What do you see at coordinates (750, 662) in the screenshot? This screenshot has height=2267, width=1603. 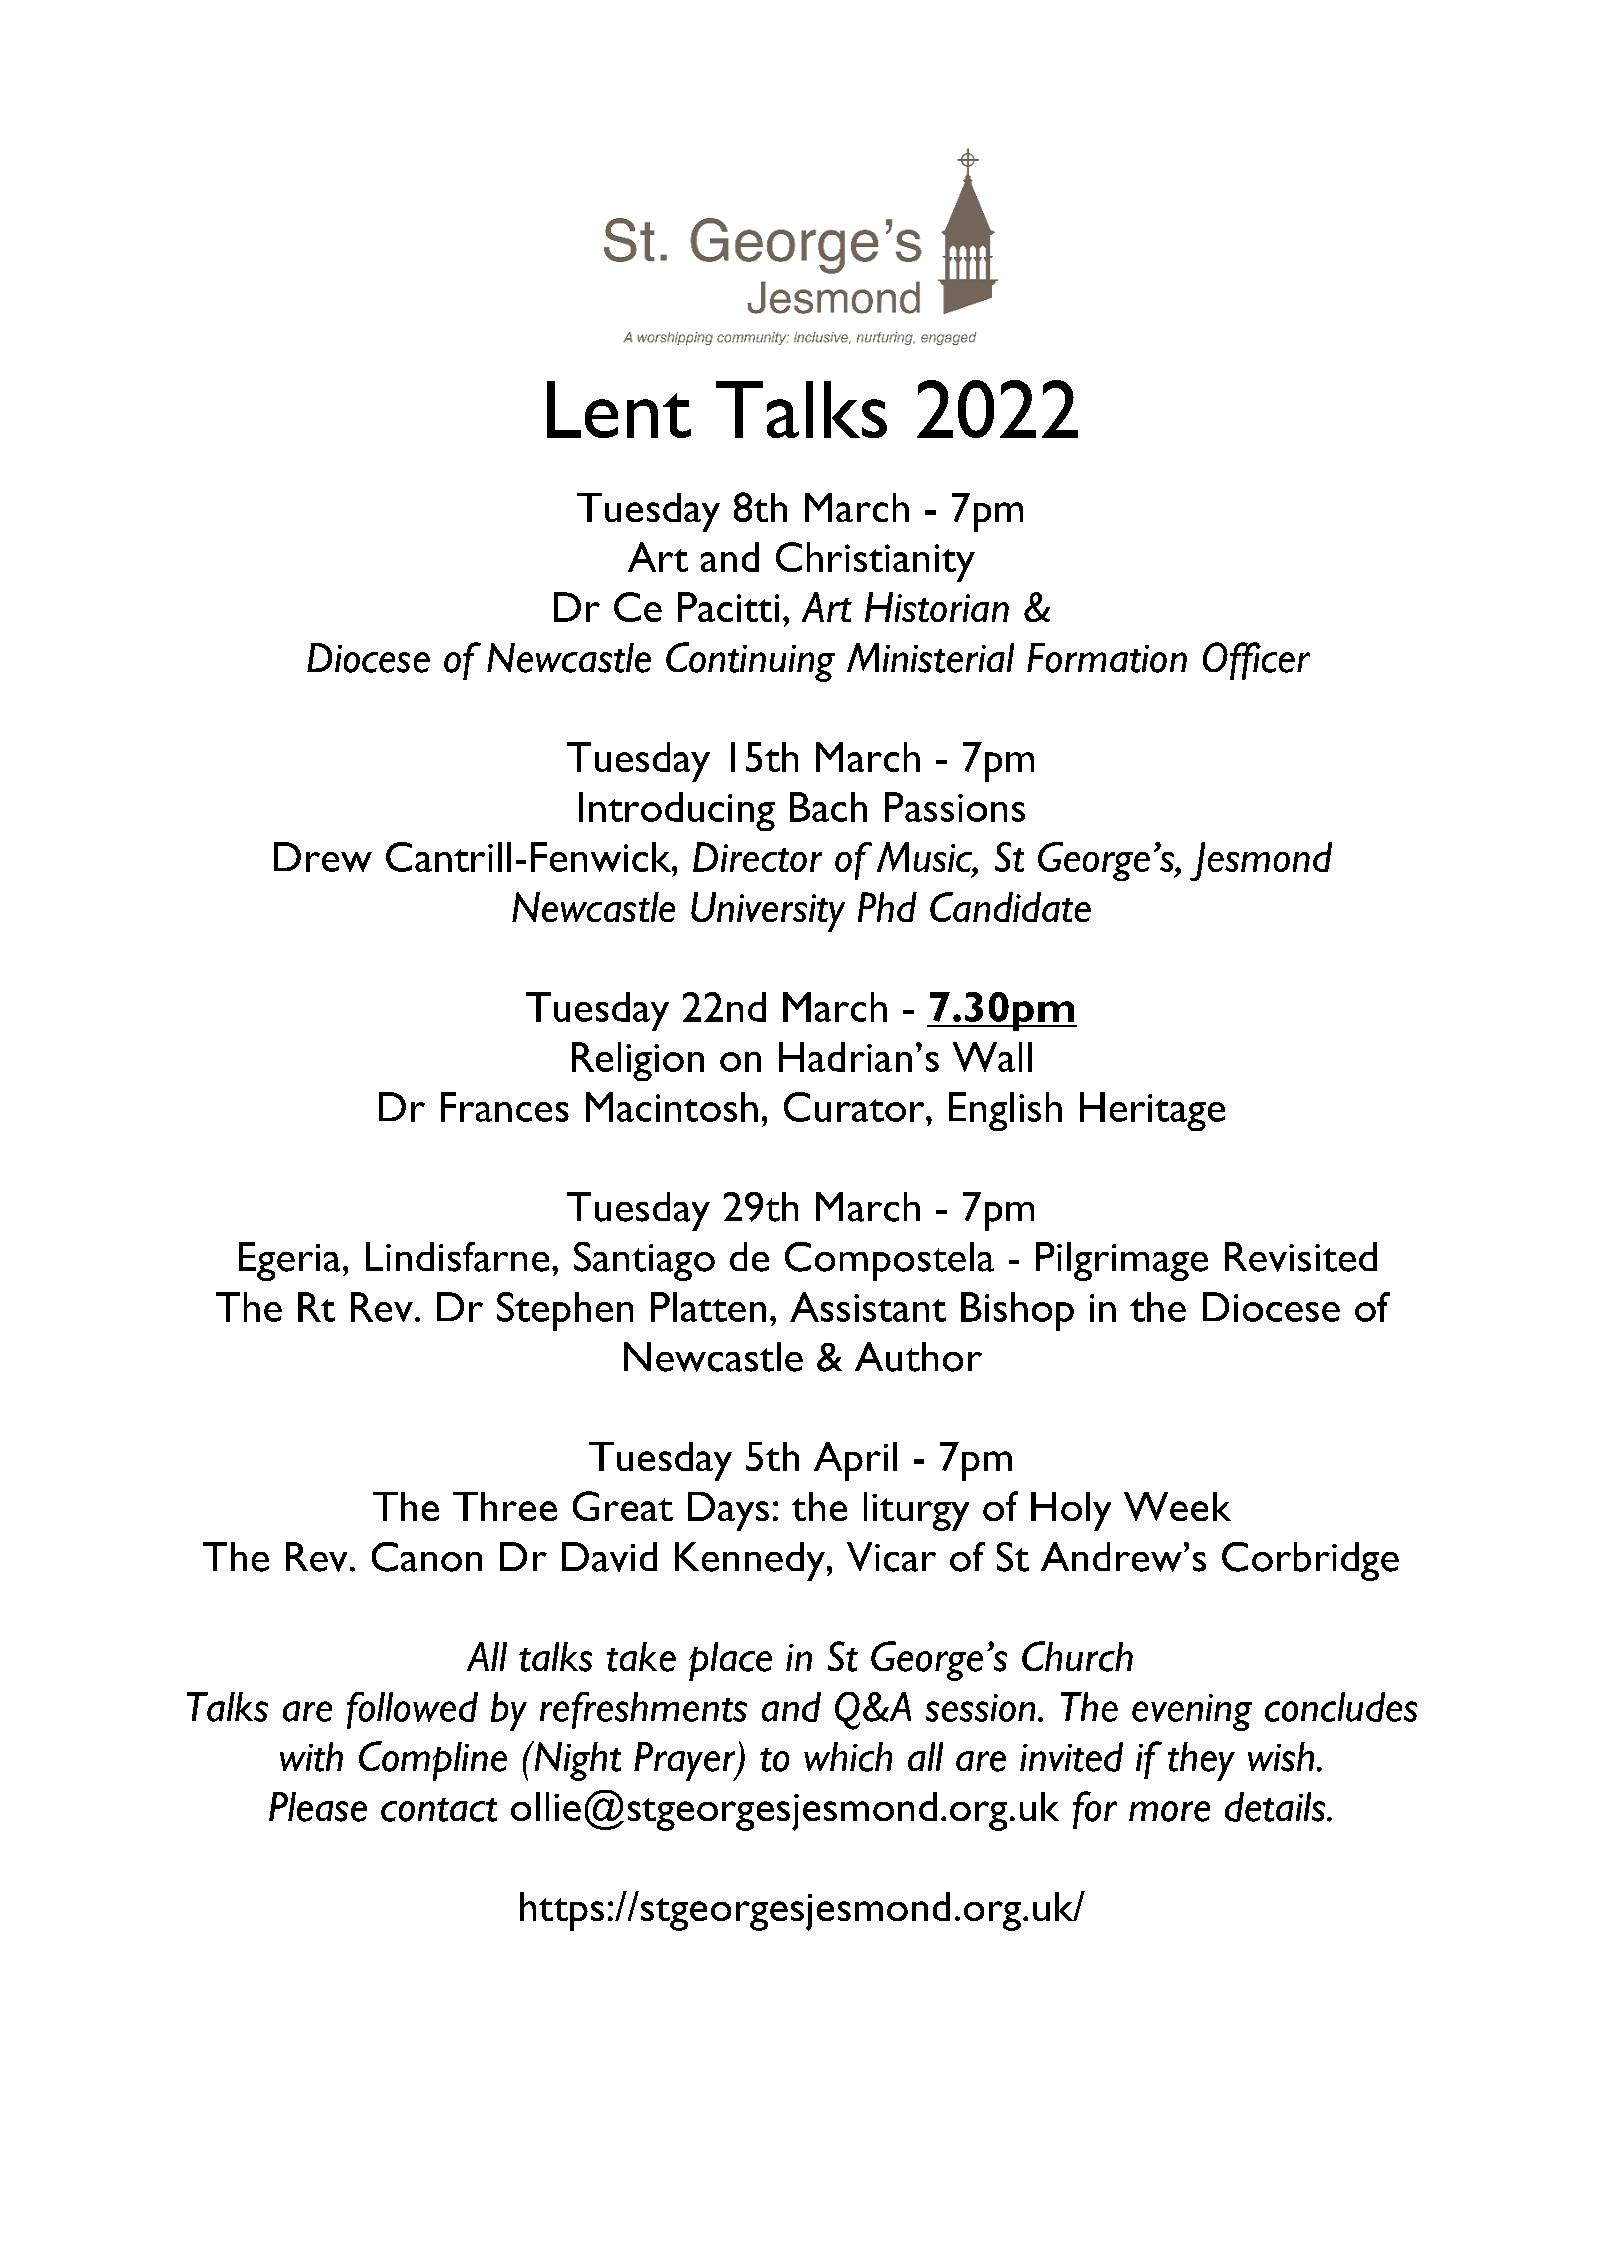 I see `Continuing` at bounding box center [750, 662].
